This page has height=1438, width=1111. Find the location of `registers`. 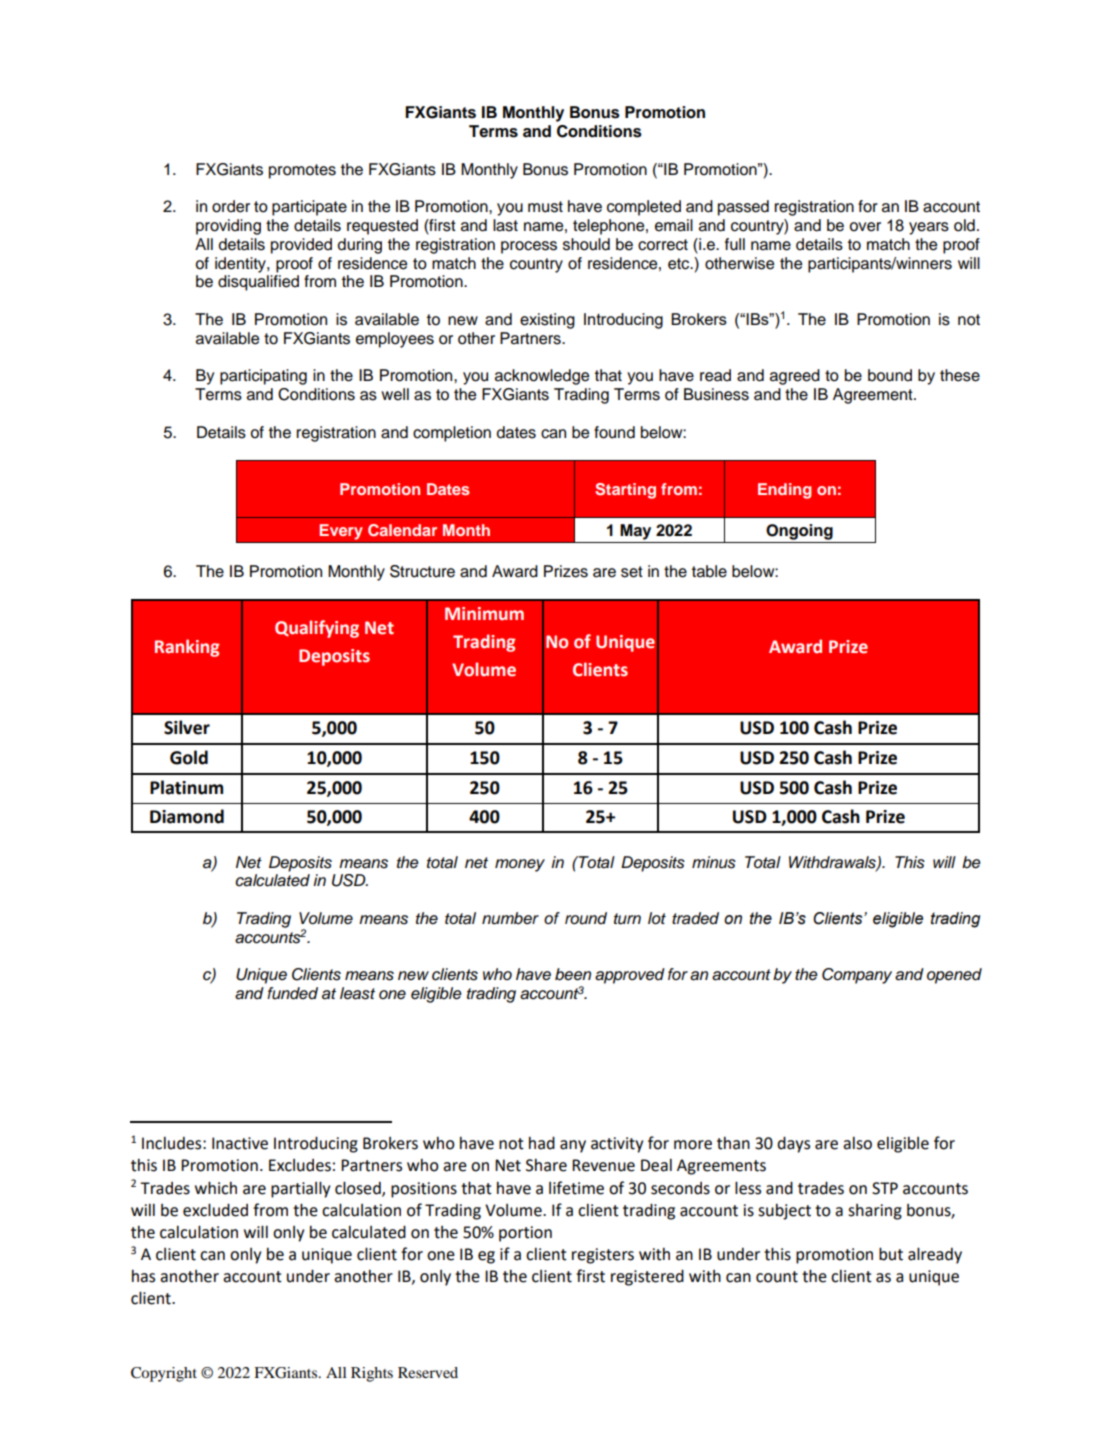

registers is located at coordinates (603, 1256).
